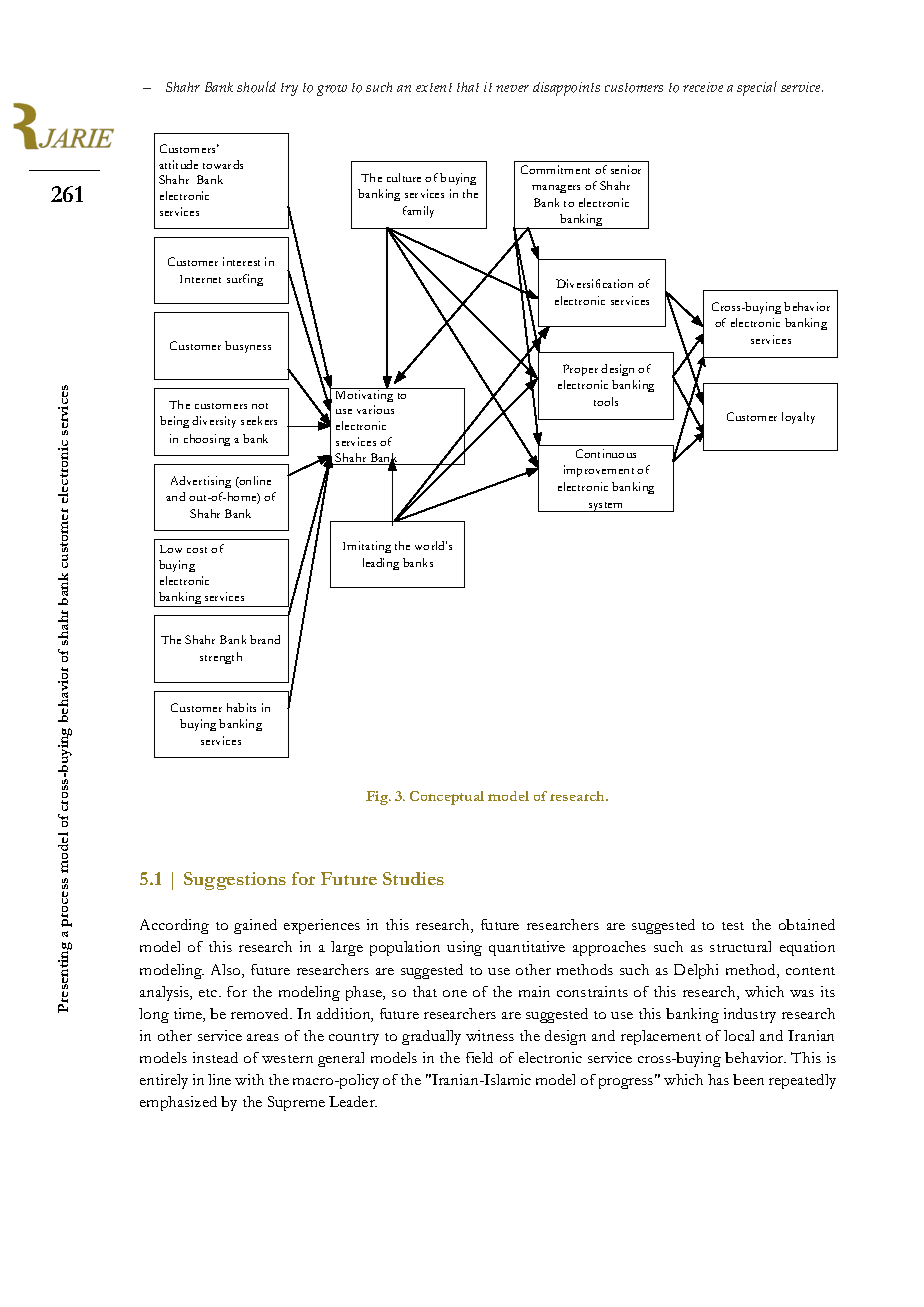 The width and height of the page is (924, 1307). I want to click on test, so click(733, 926).
